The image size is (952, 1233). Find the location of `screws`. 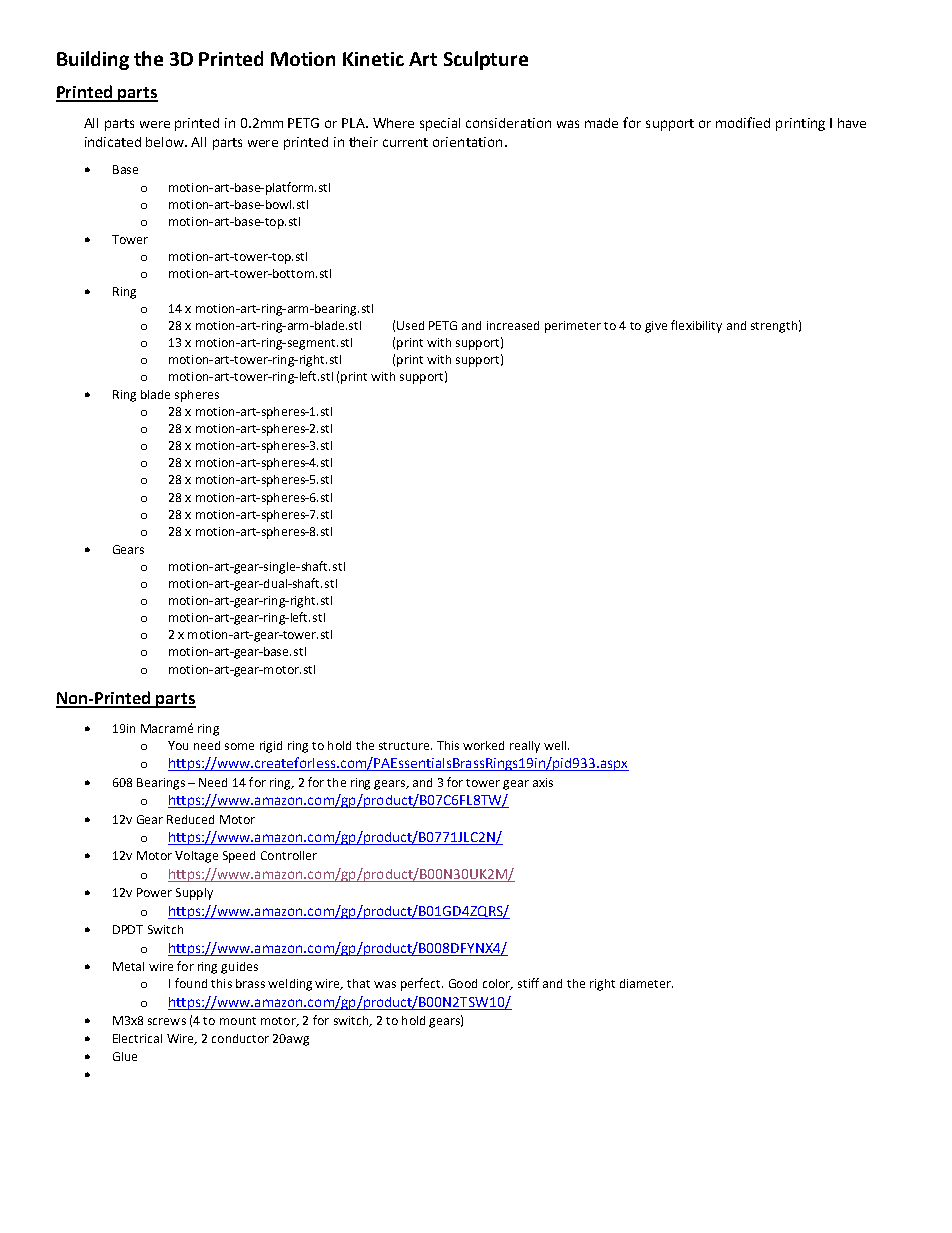

screws is located at coordinates (167, 1021).
